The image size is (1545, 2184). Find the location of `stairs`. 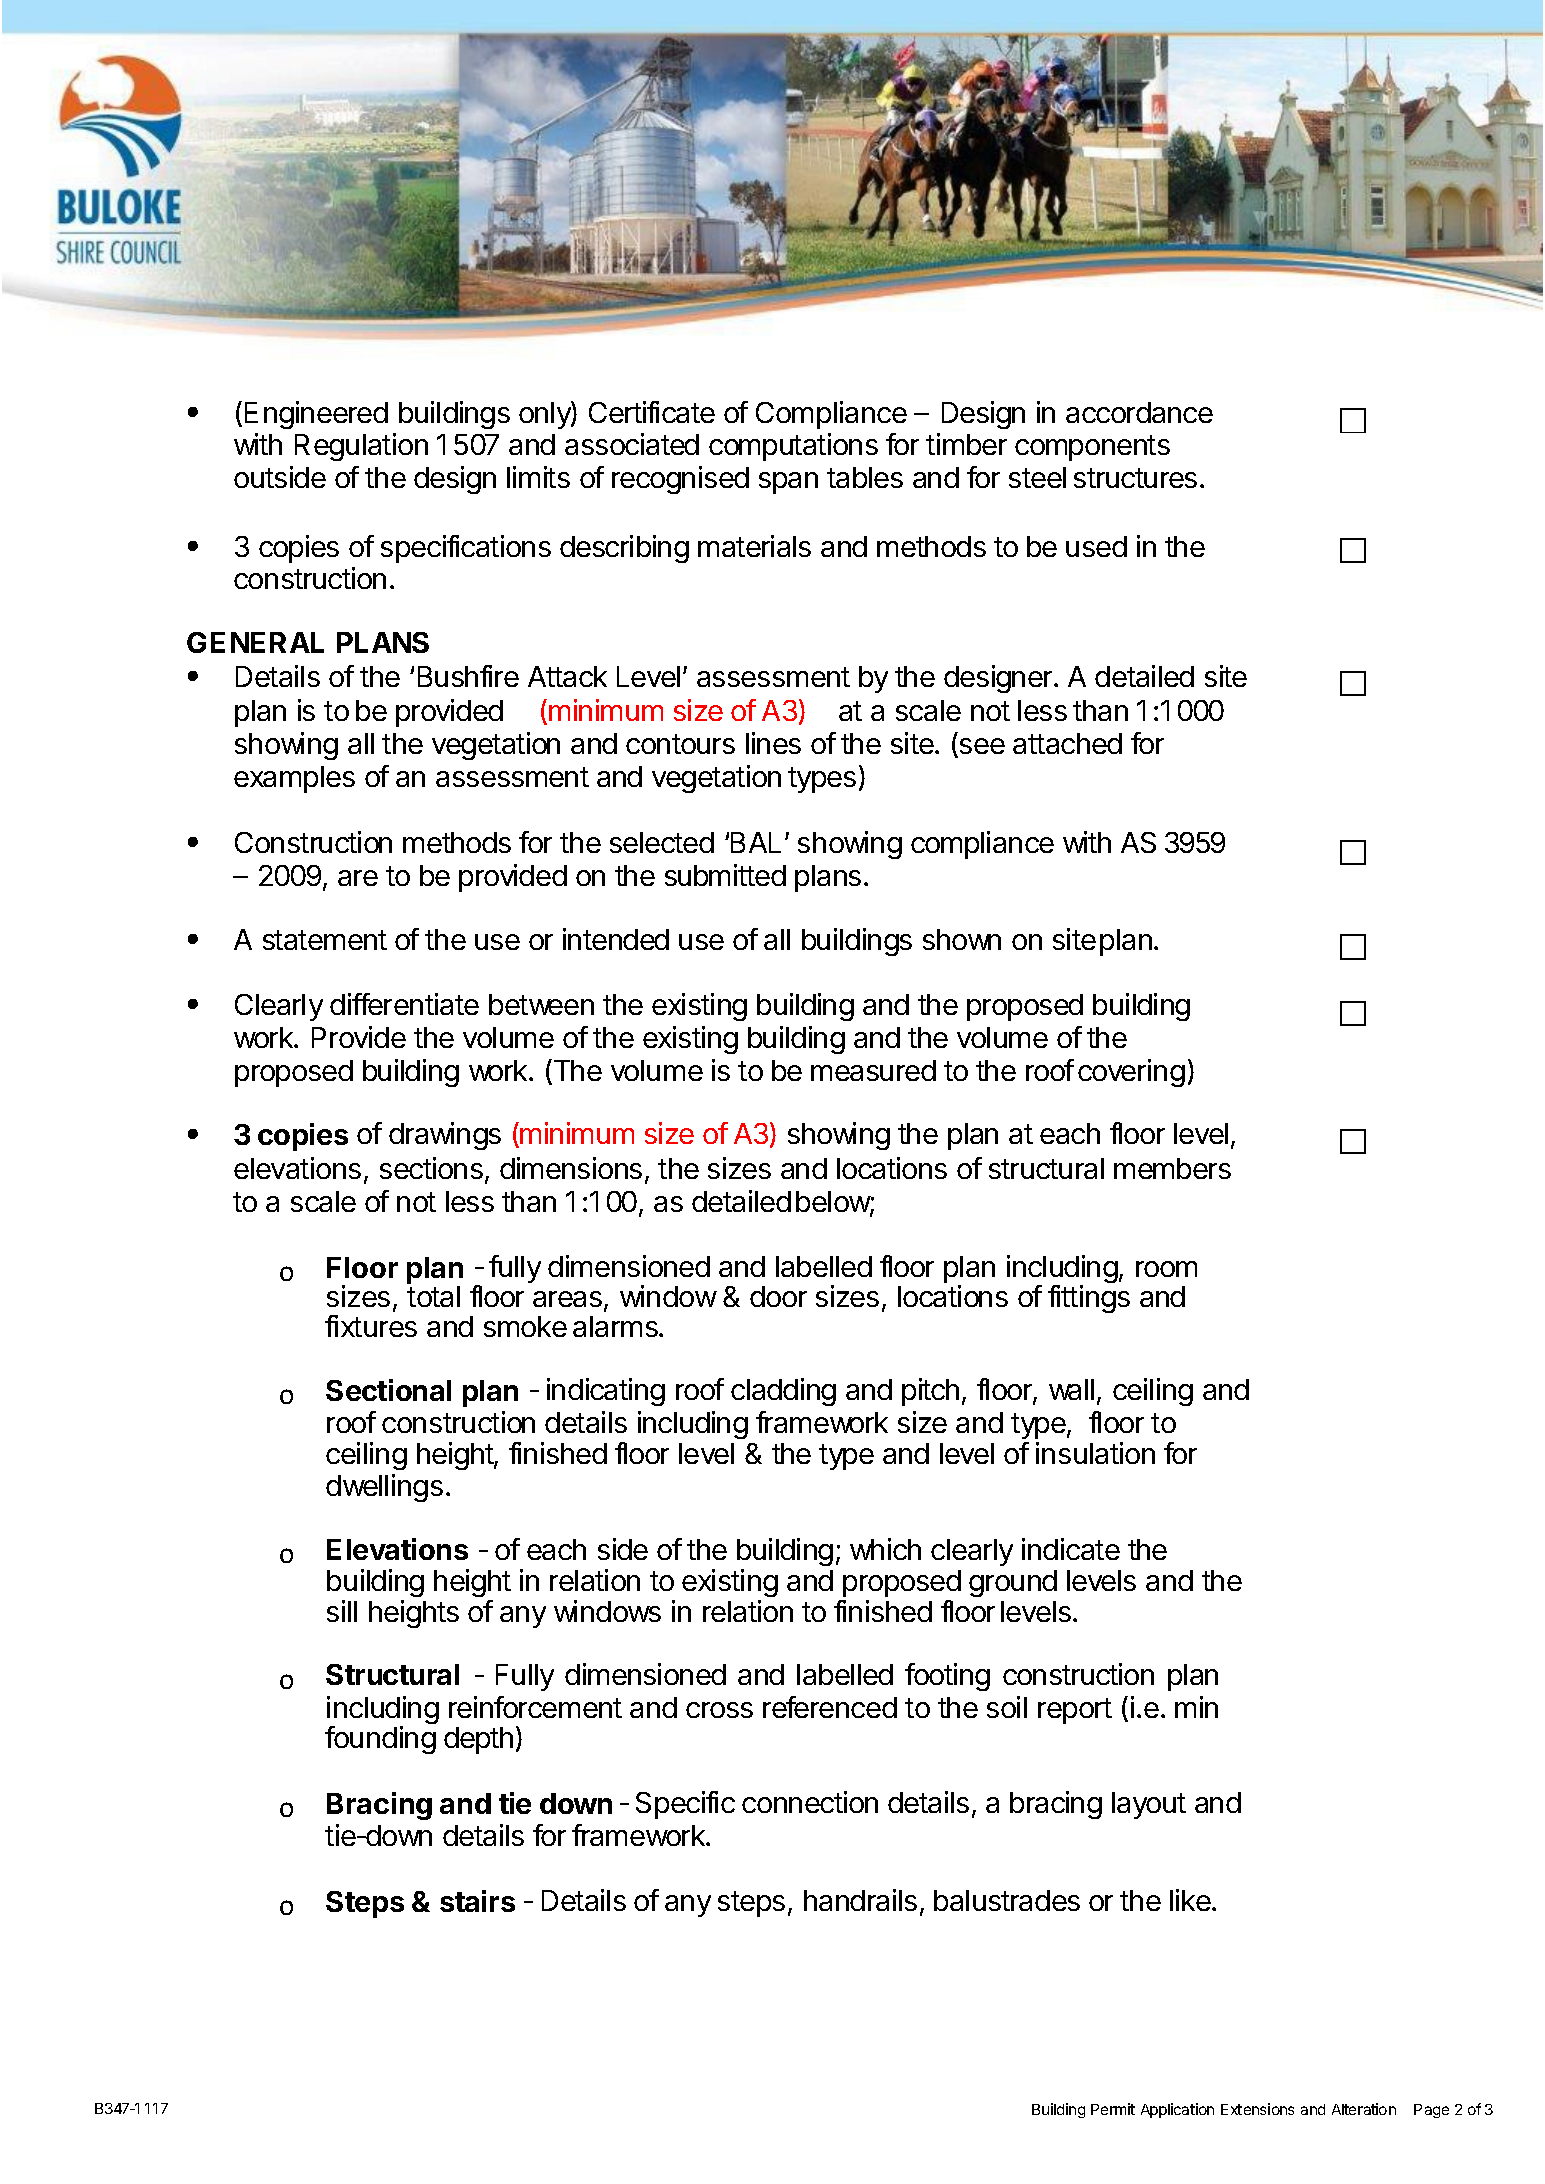

stairs is located at coordinates (477, 1901).
